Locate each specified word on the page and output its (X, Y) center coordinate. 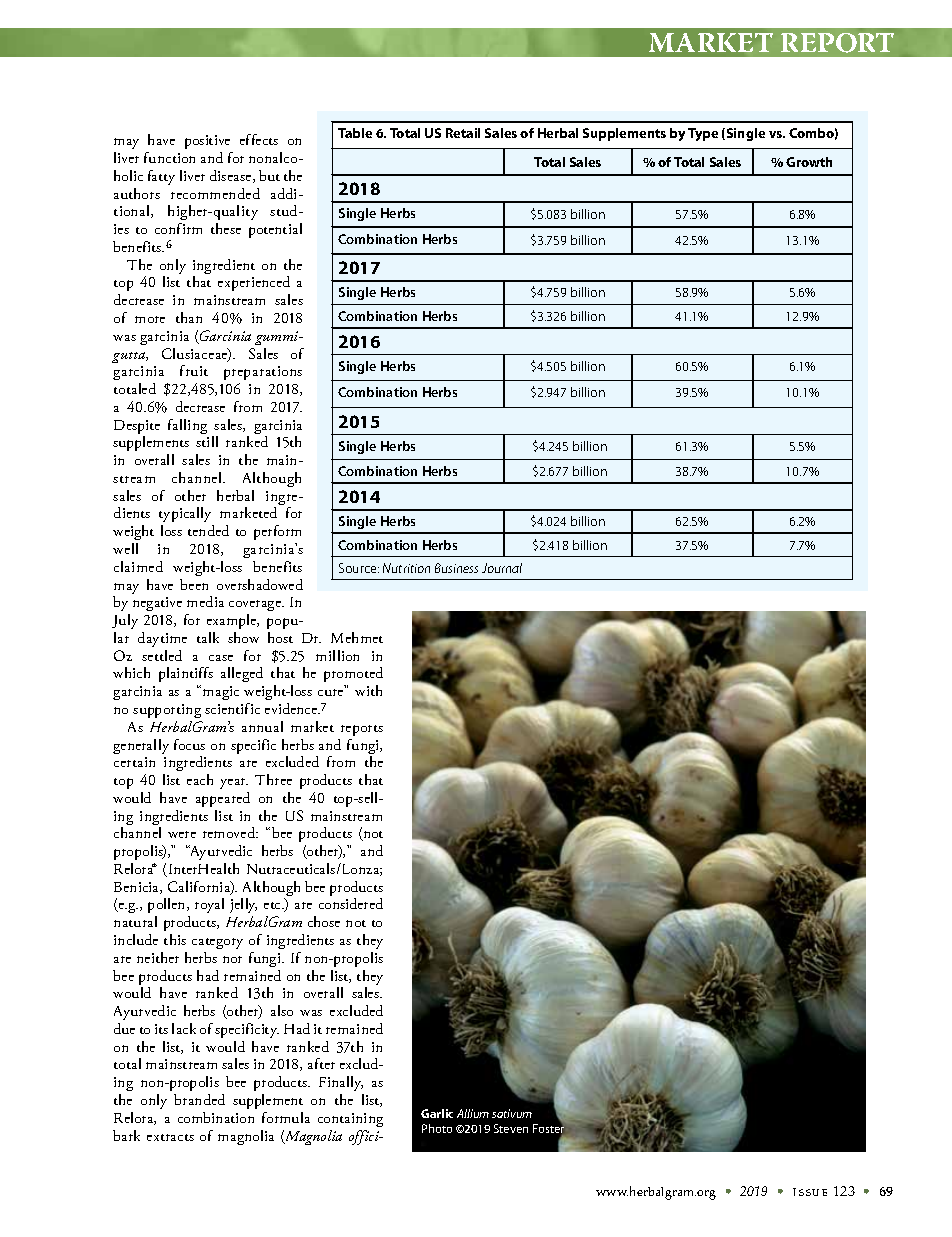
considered (351, 903)
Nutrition (406, 568)
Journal (502, 568)
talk (208, 637)
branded (199, 1099)
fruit (194, 370)
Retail (463, 133)
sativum (512, 1113)
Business (456, 568)
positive (207, 142)
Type (703, 134)
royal (209, 905)
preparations (263, 373)
